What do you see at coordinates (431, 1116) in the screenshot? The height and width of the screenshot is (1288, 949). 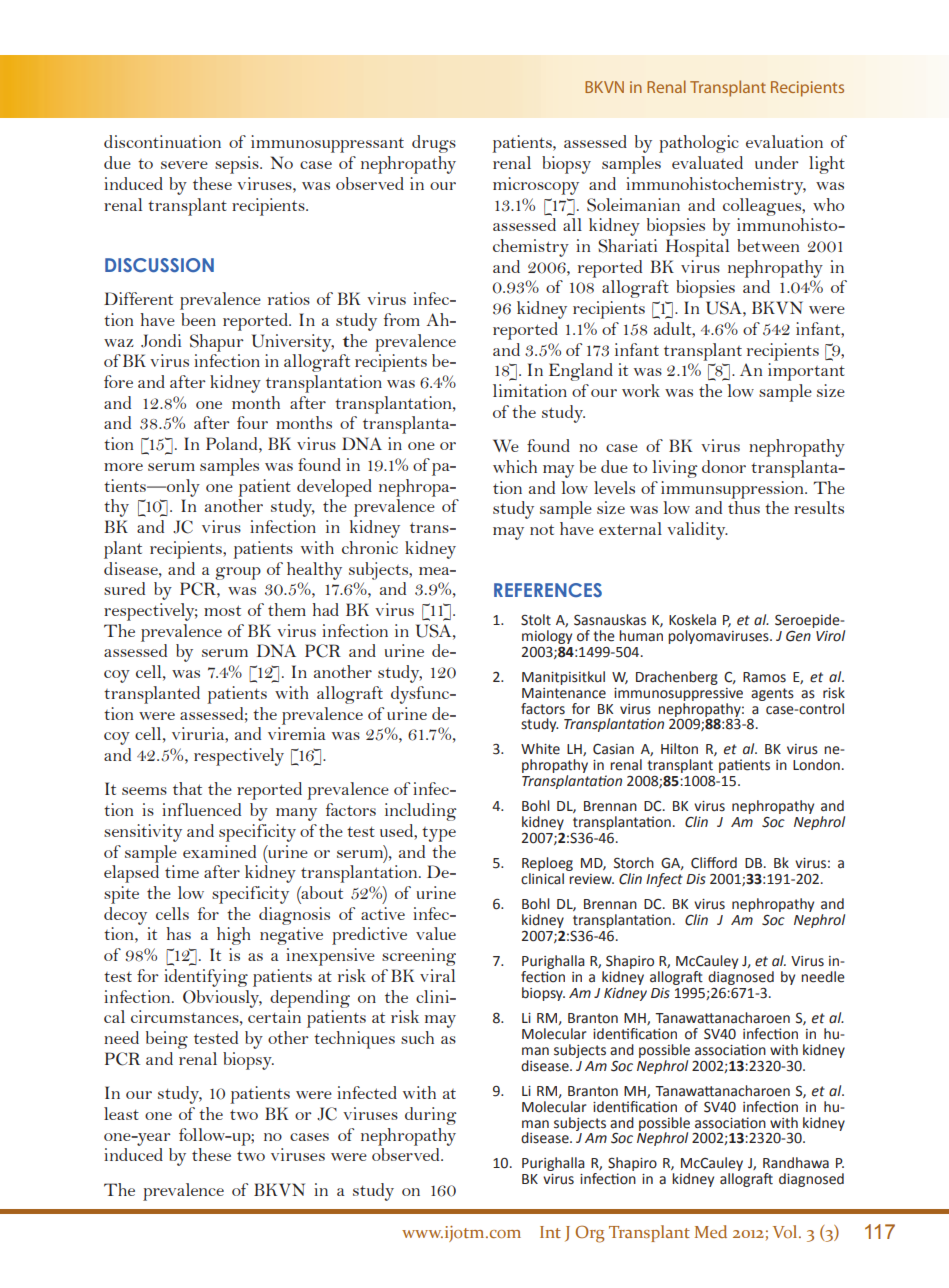 I see `during` at bounding box center [431, 1116].
